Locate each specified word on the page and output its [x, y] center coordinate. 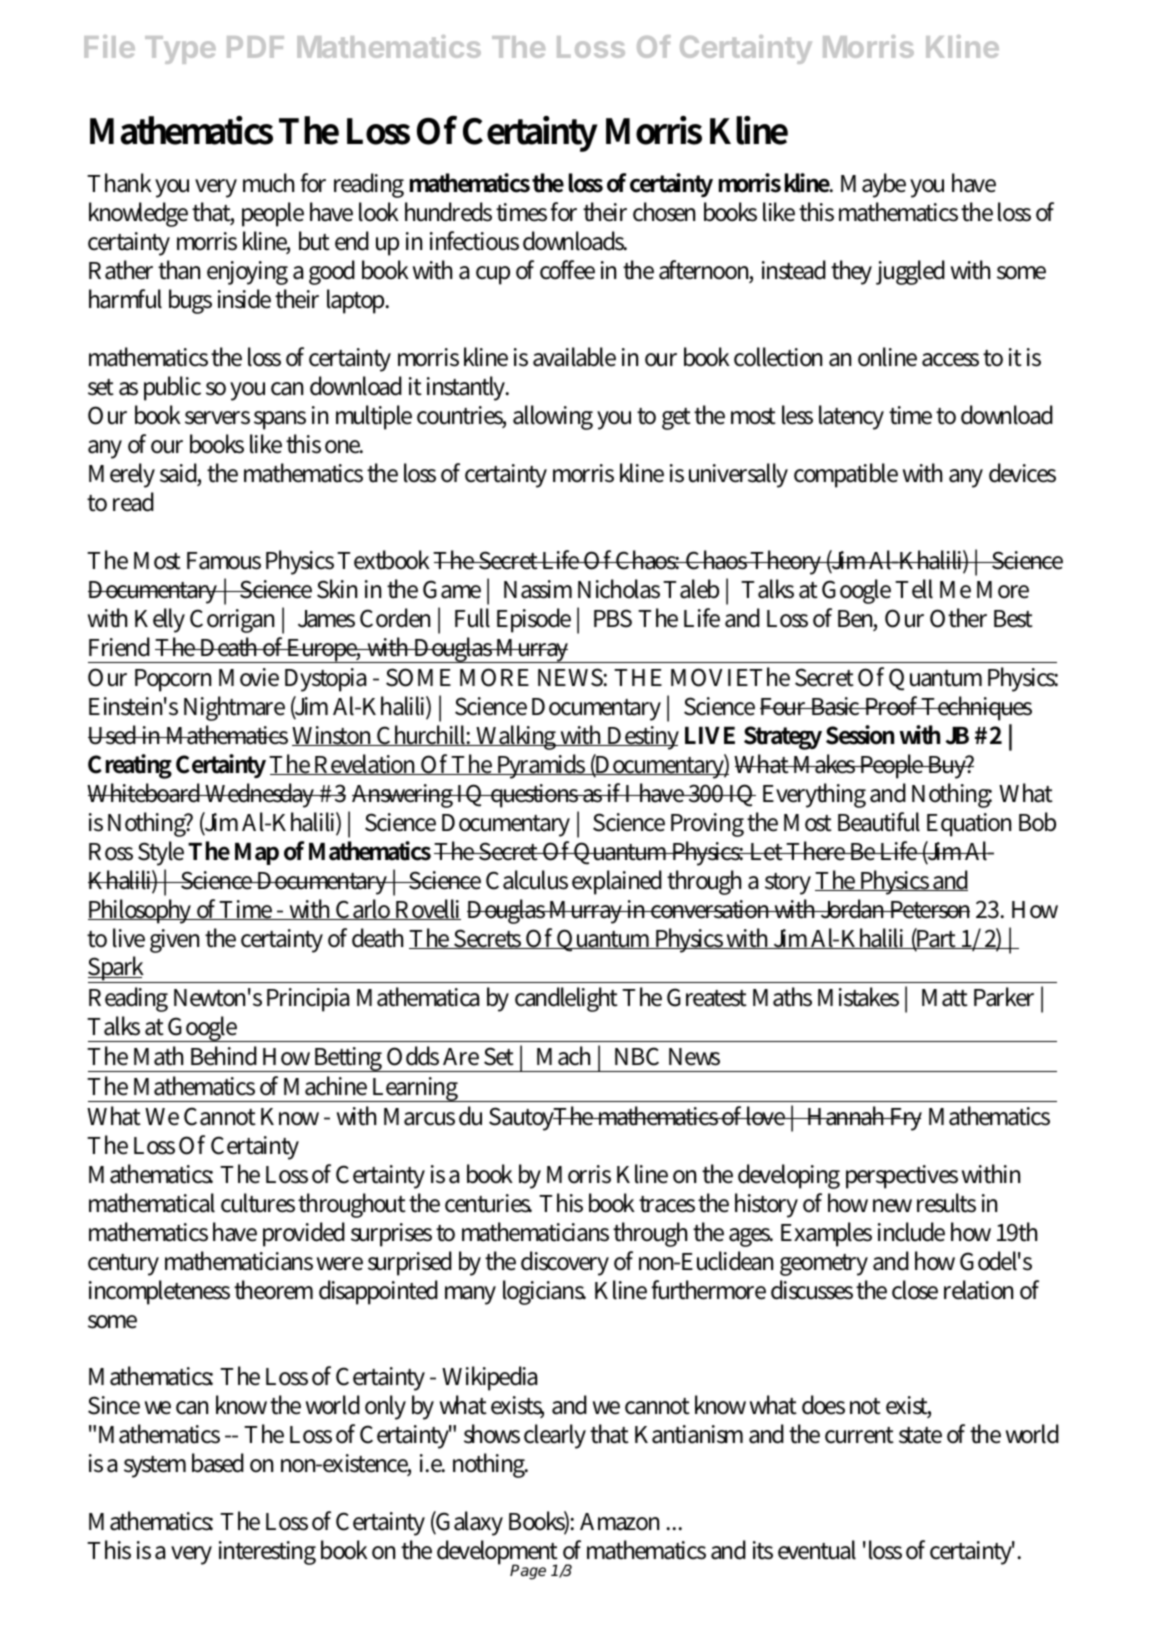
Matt [945, 998]
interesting [267, 1553]
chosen [664, 212]
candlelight [566, 999]
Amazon [619, 1522]
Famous [224, 561]
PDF [255, 47]
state [920, 1435]
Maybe [873, 185]
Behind [224, 1056]
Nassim [538, 589]
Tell [914, 589]
